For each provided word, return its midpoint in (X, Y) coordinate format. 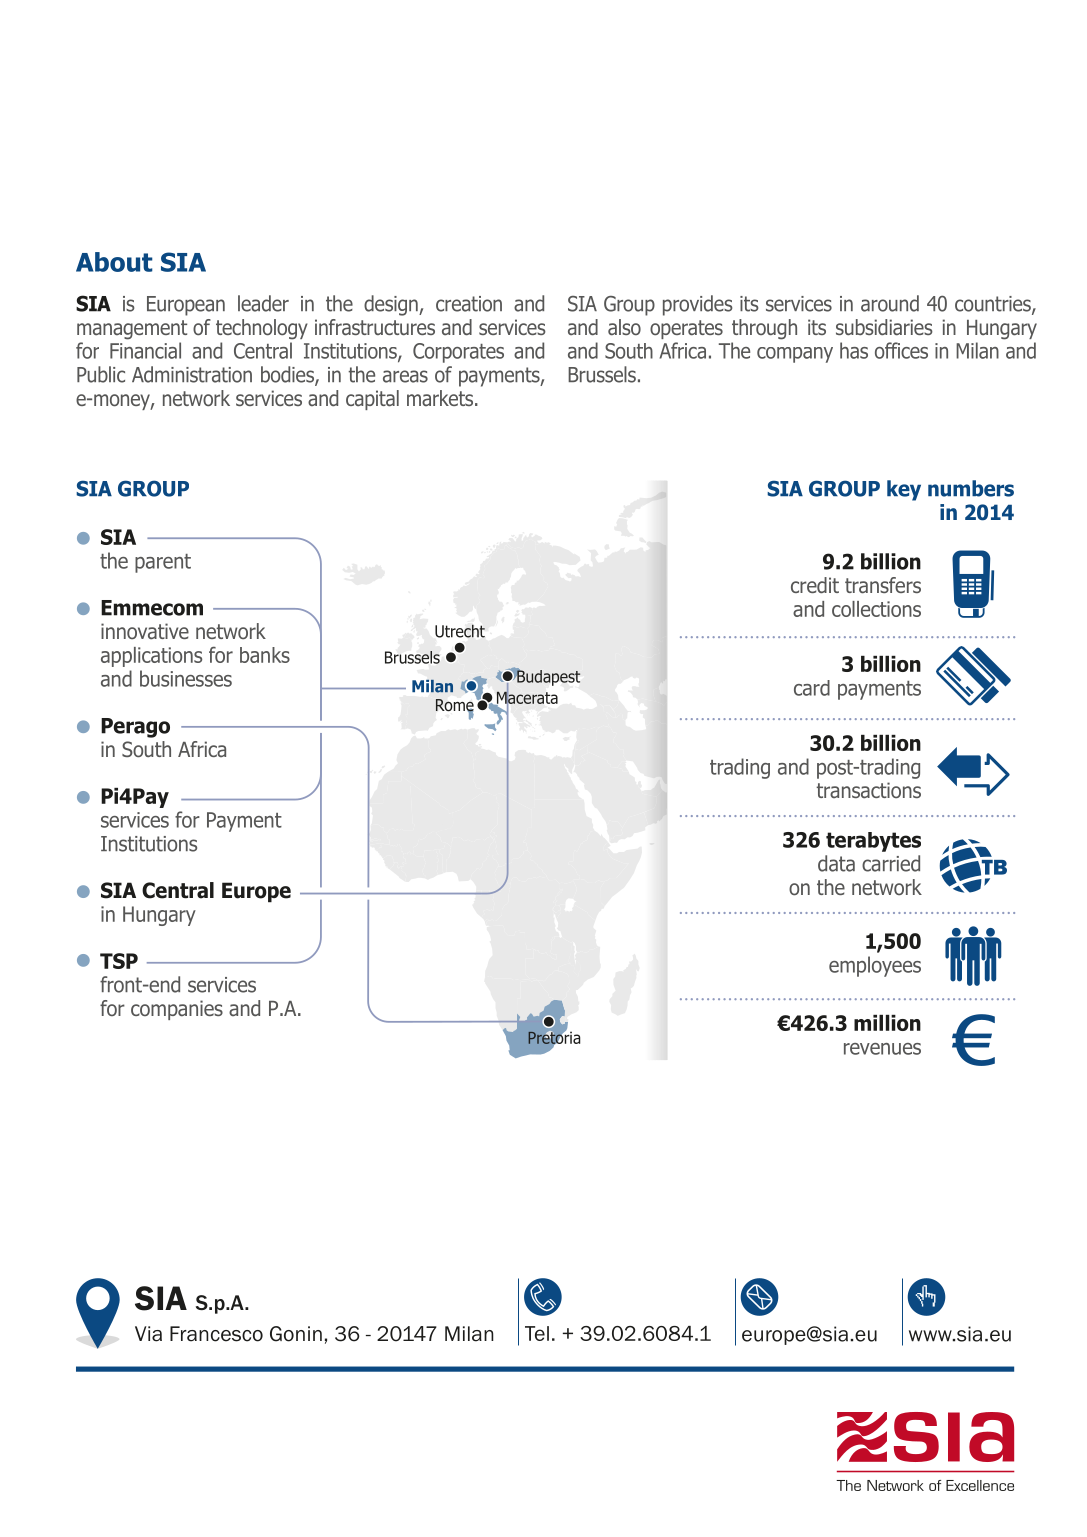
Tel (537, 1333)
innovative (145, 631)
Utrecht (460, 631)
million (887, 1023)
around (890, 303)
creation (469, 304)
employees (875, 966)
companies (177, 1010)
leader (263, 303)
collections (876, 609)
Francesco (216, 1334)
